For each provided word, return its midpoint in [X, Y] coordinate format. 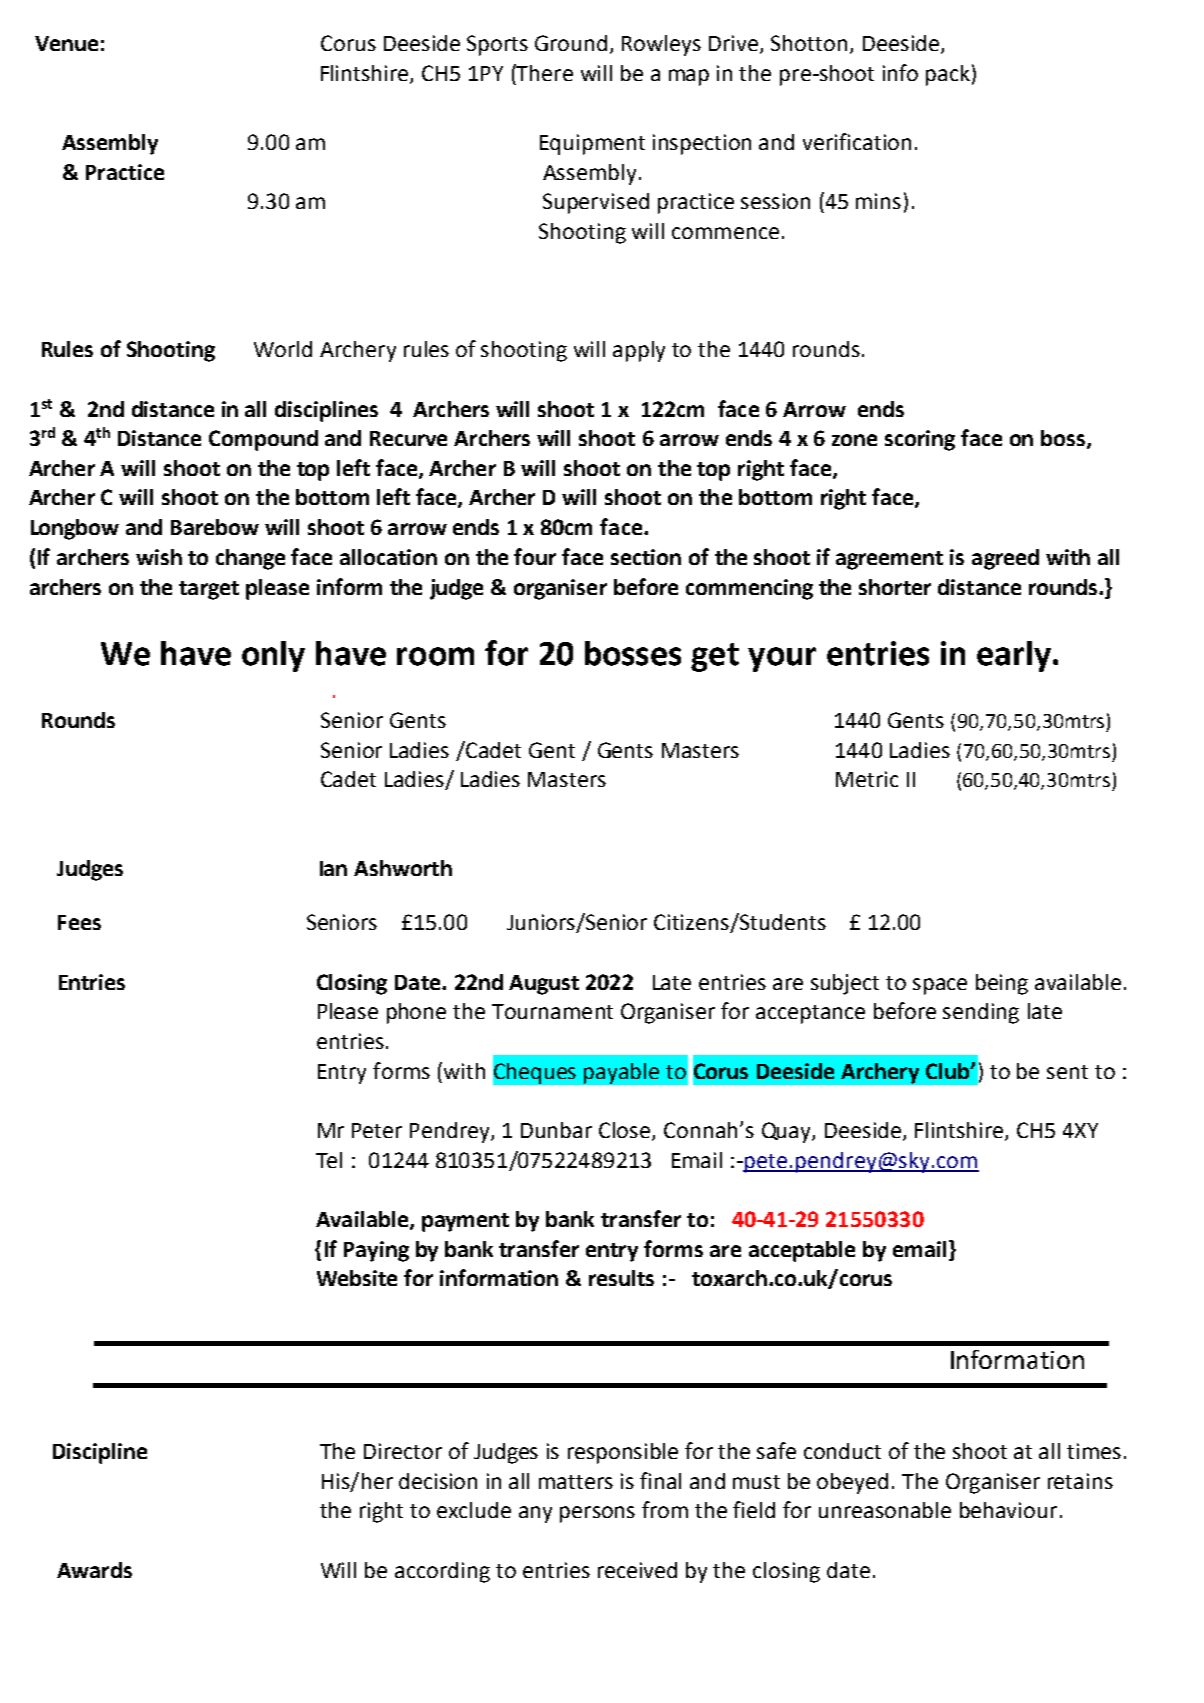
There [544, 72]
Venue [66, 43]
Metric [867, 779]
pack [948, 75]
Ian [333, 868]
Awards [94, 1570]
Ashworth [403, 868]
